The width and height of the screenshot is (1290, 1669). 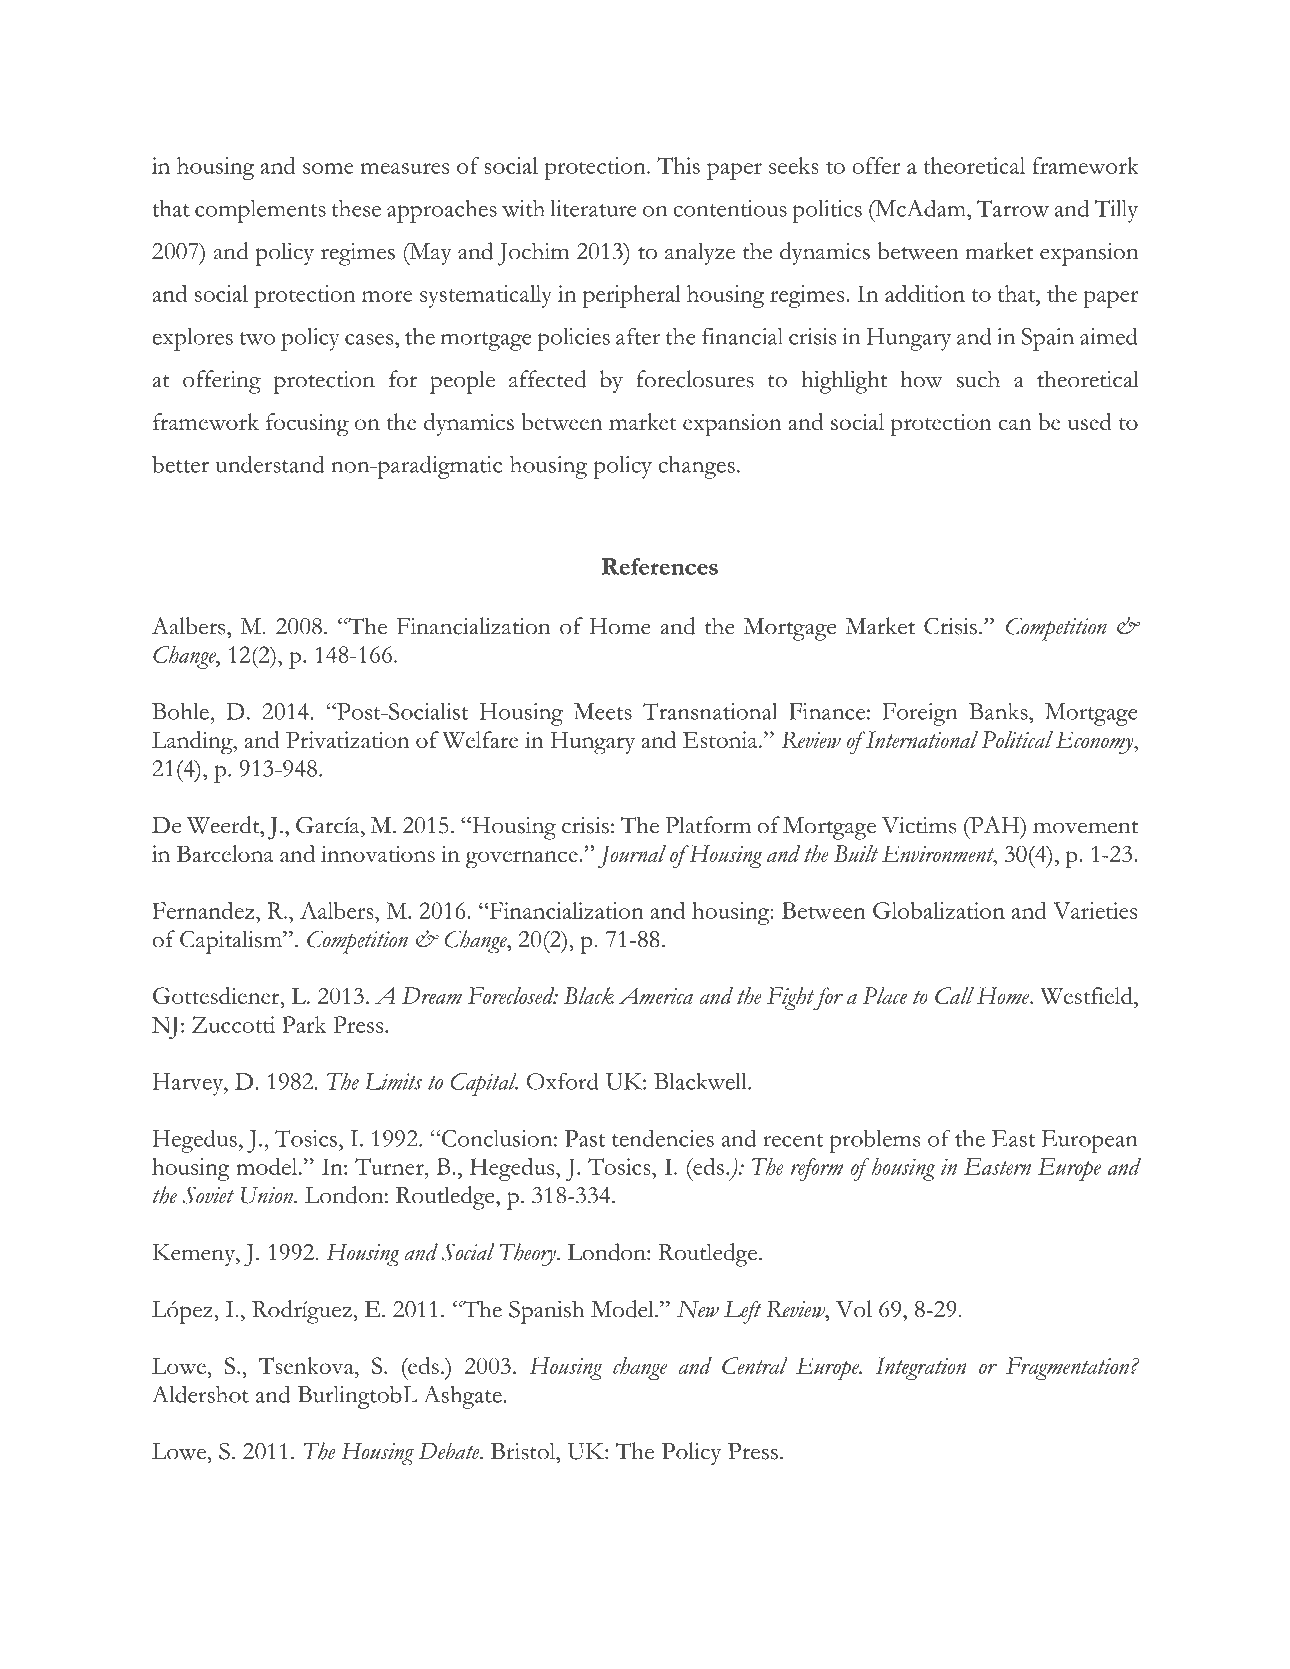 What do you see at coordinates (270, 464) in the screenshot?
I see `understand` at bounding box center [270, 464].
